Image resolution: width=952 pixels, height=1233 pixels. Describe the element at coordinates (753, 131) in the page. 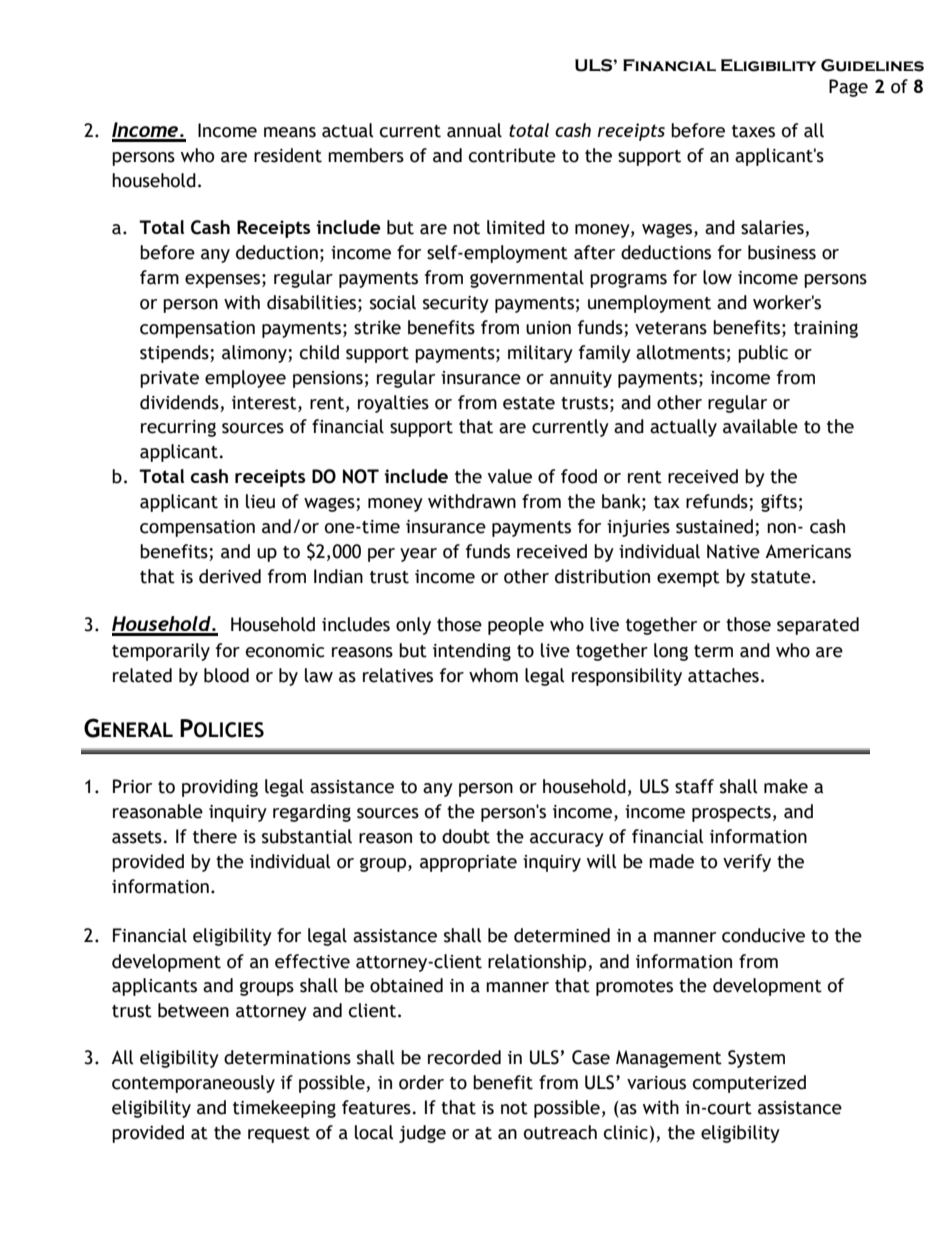

I see `taxes` at that location.
